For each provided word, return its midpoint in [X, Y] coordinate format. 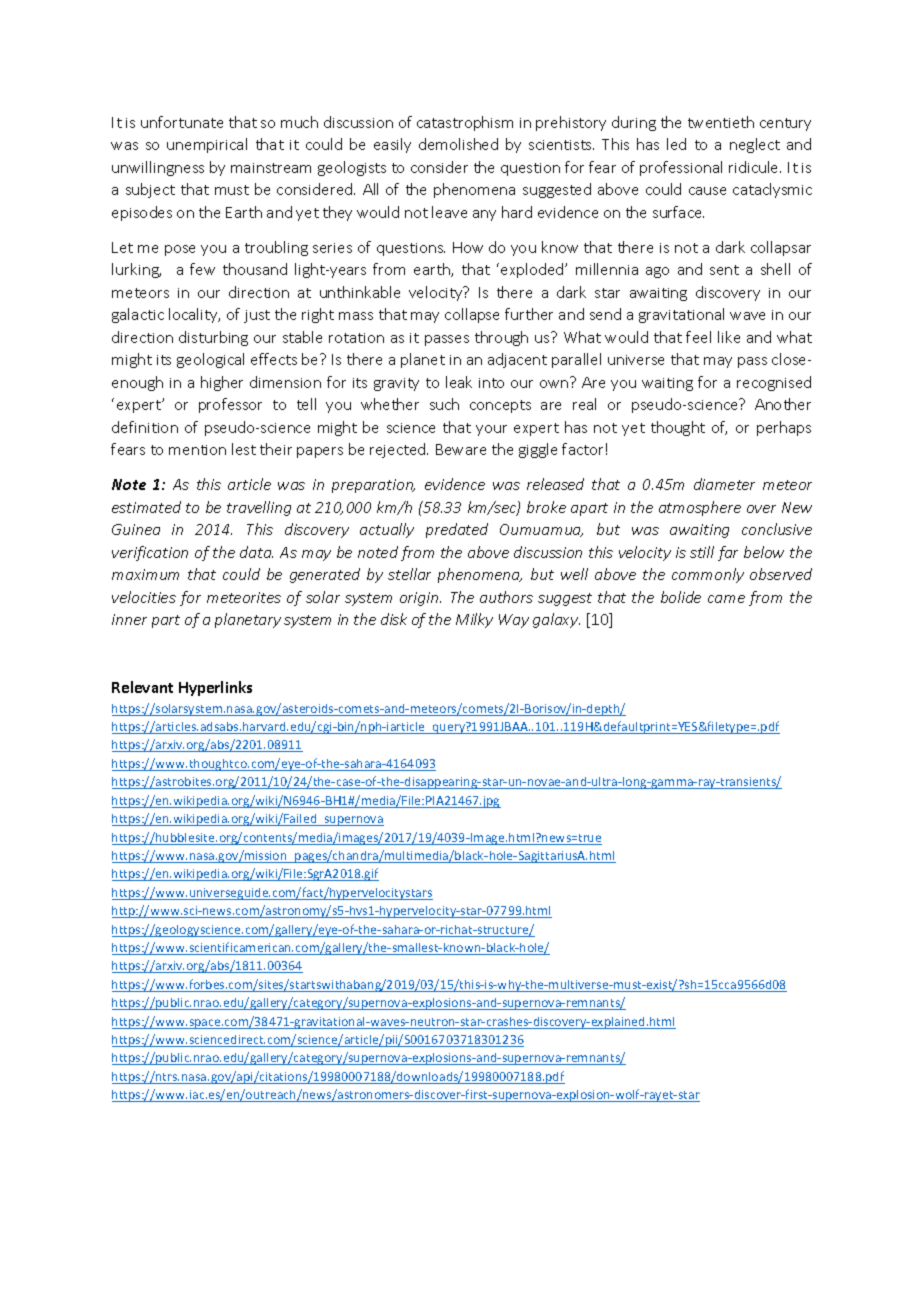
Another [783, 404]
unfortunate [182, 122]
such [444, 404]
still [702, 552]
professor [230, 405]
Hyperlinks [215, 688]
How [468, 247]
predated [457, 530]
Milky [474, 620]
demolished [458, 144]
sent [724, 270]
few [202, 269]
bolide [681, 597]
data [256, 552]
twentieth [721, 122]
